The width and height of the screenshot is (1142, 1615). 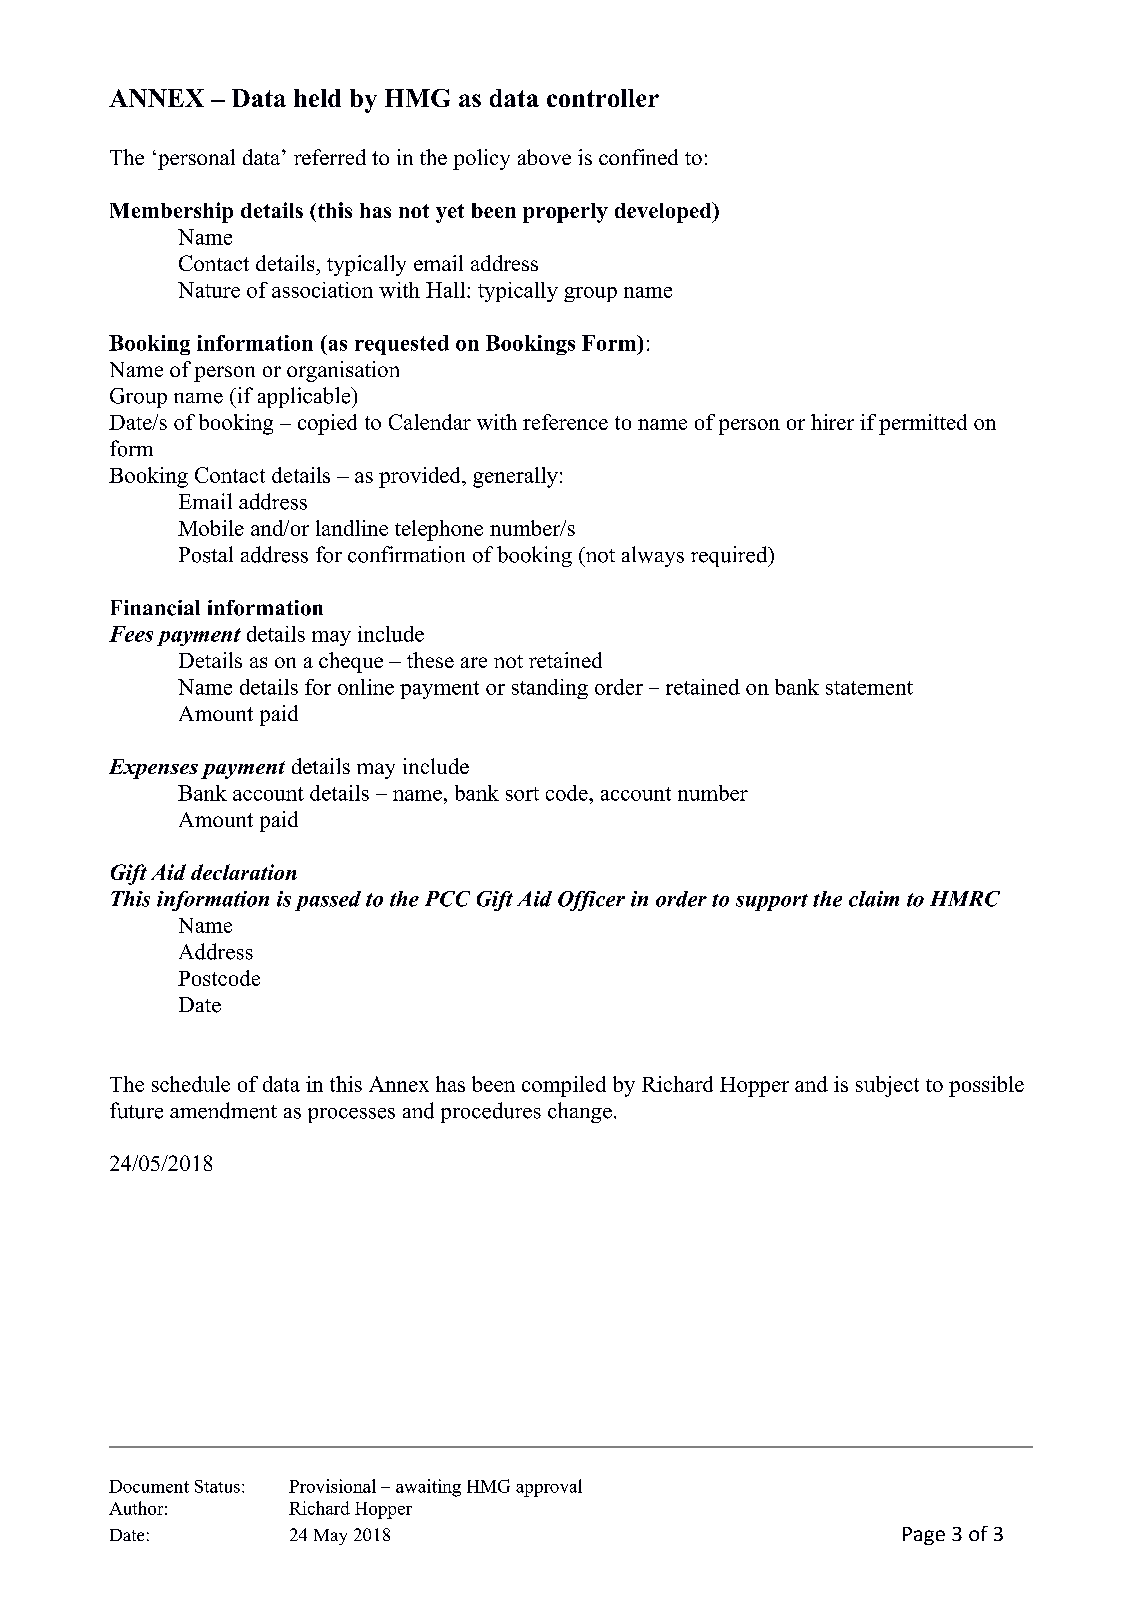 What do you see at coordinates (924, 1536) in the screenshot?
I see `Page` at bounding box center [924, 1536].
